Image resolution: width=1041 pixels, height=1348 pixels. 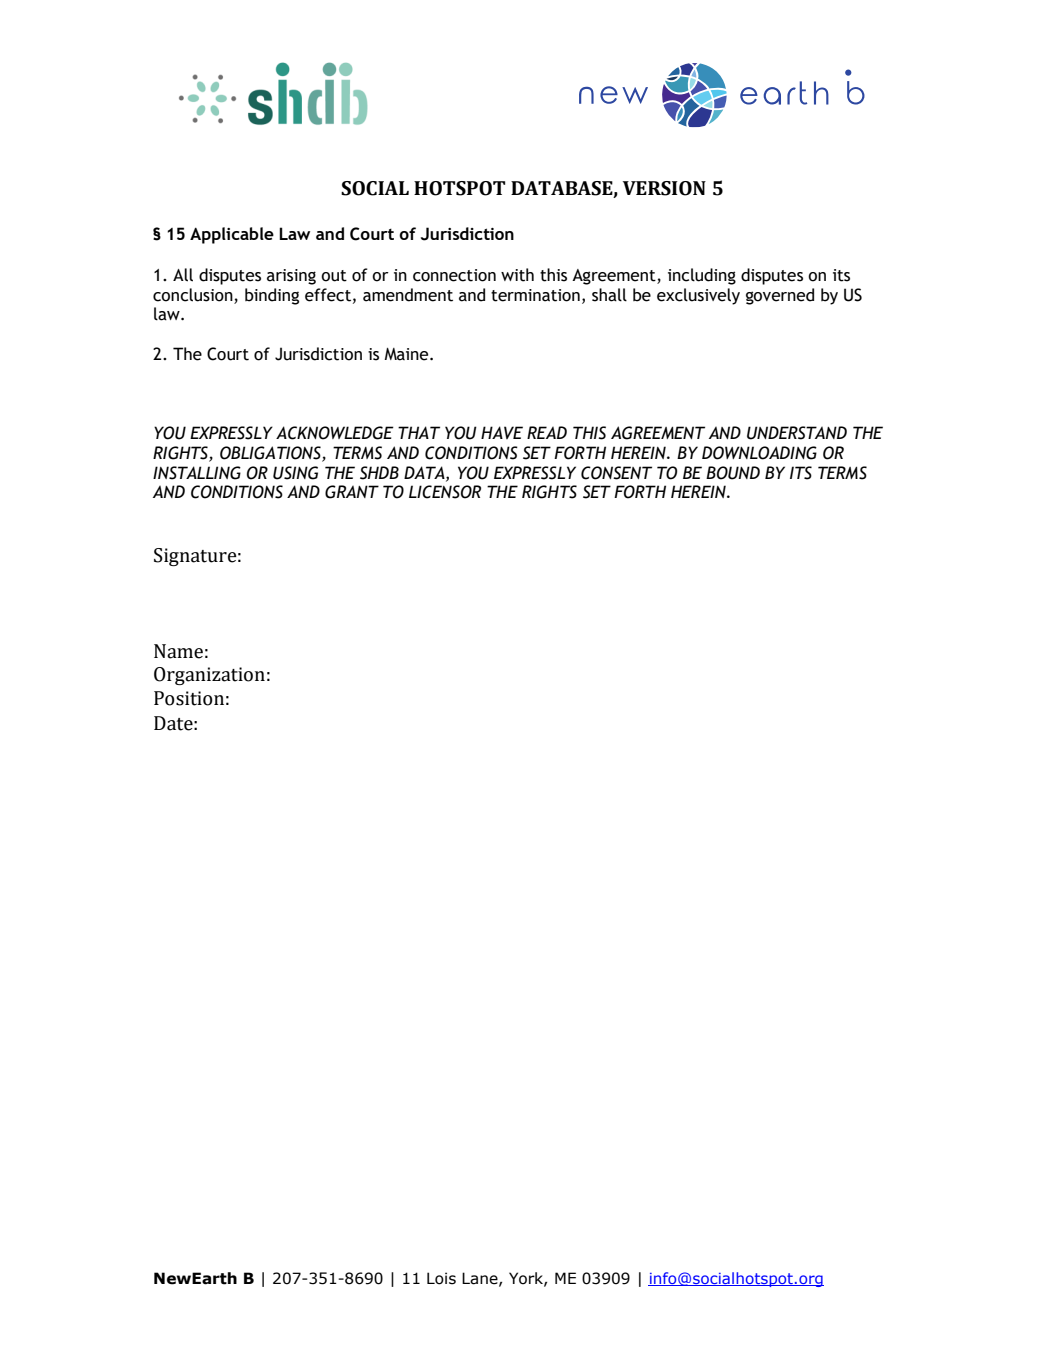 I want to click on Lois, so click(x=441, y=1278).
